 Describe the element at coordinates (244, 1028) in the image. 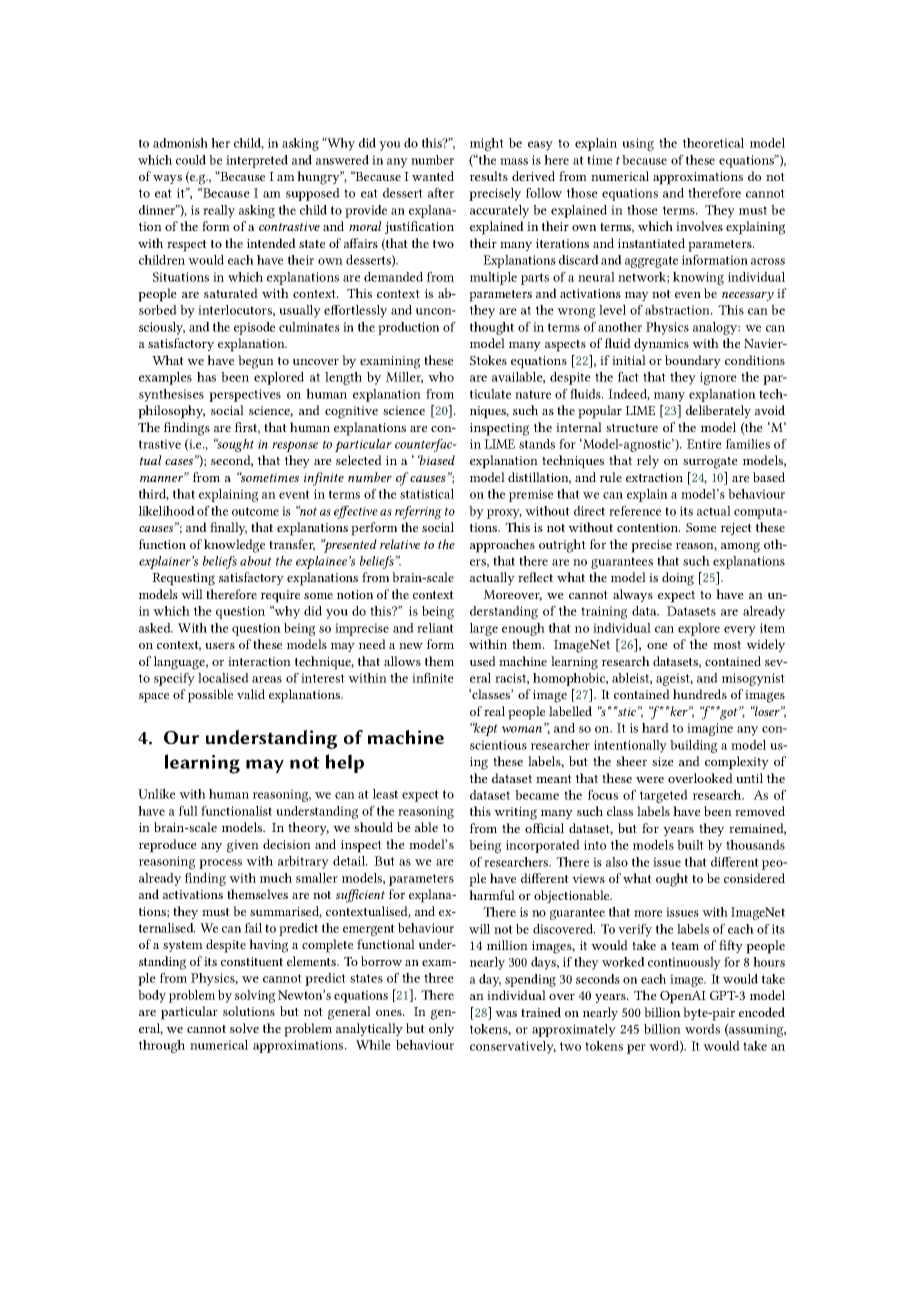

I see `solve` at that location.
